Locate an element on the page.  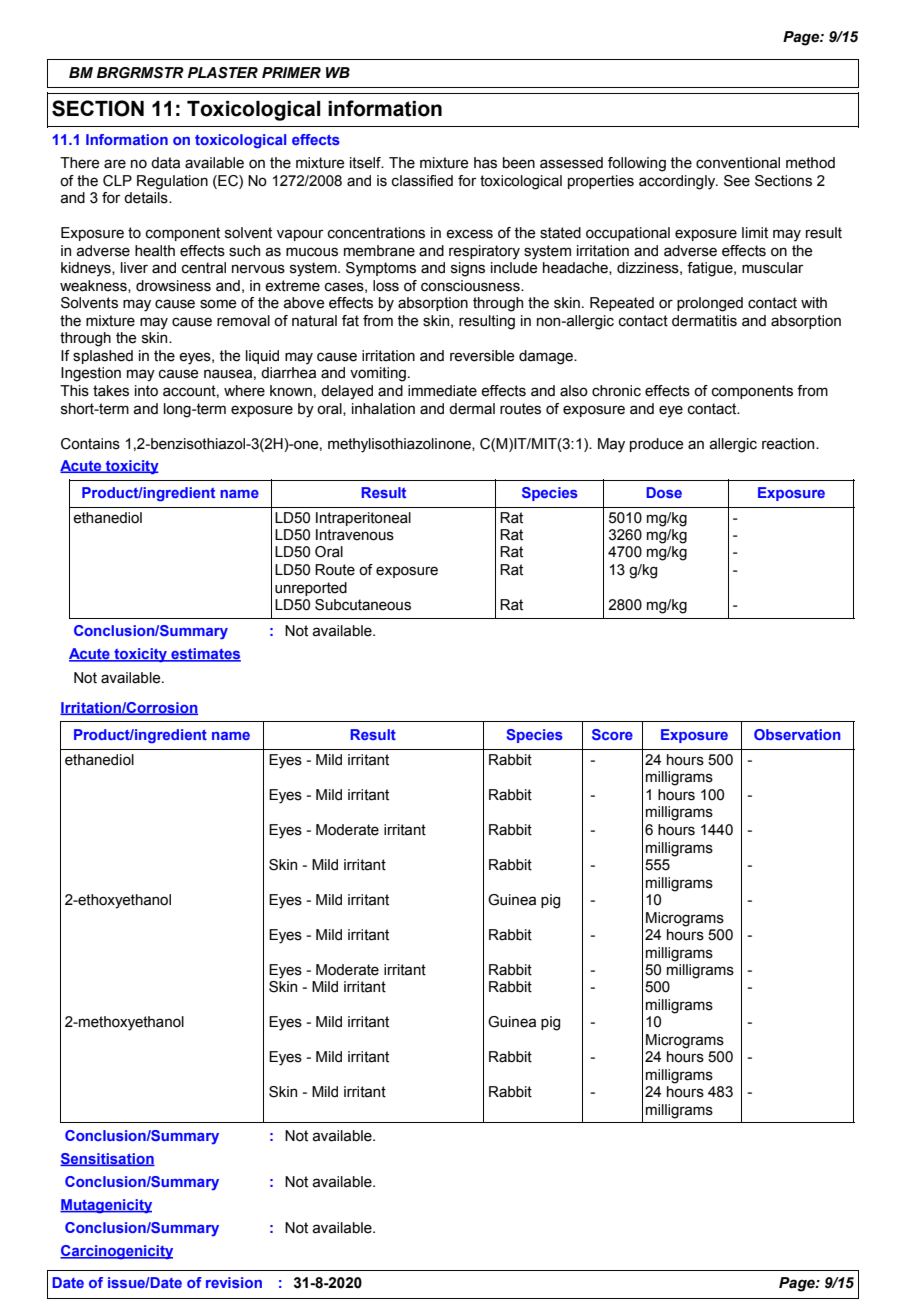
Observation is located at coordinates (797, 734).
